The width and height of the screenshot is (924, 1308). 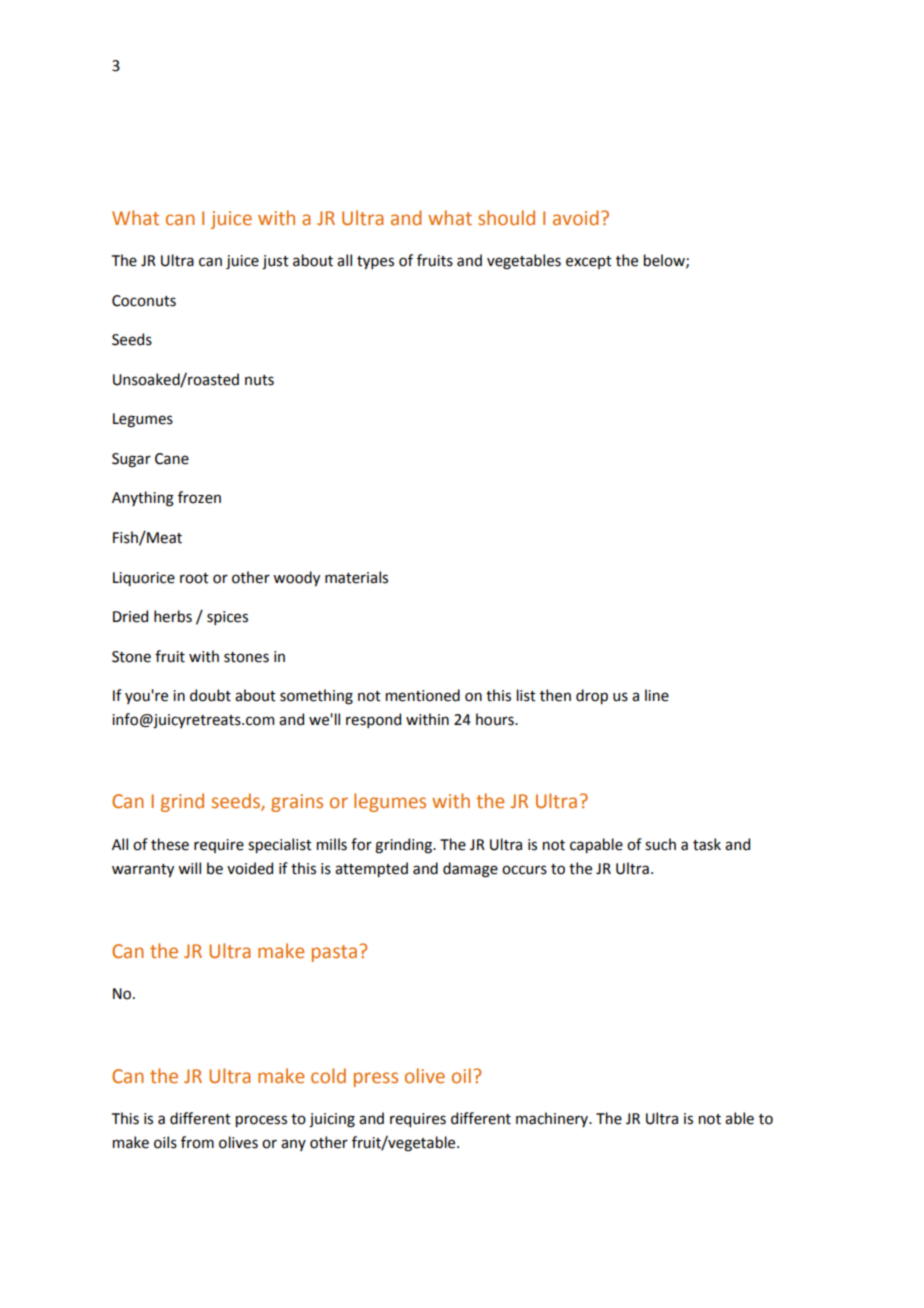 I want to click on such, so click(x=660, y=844).
